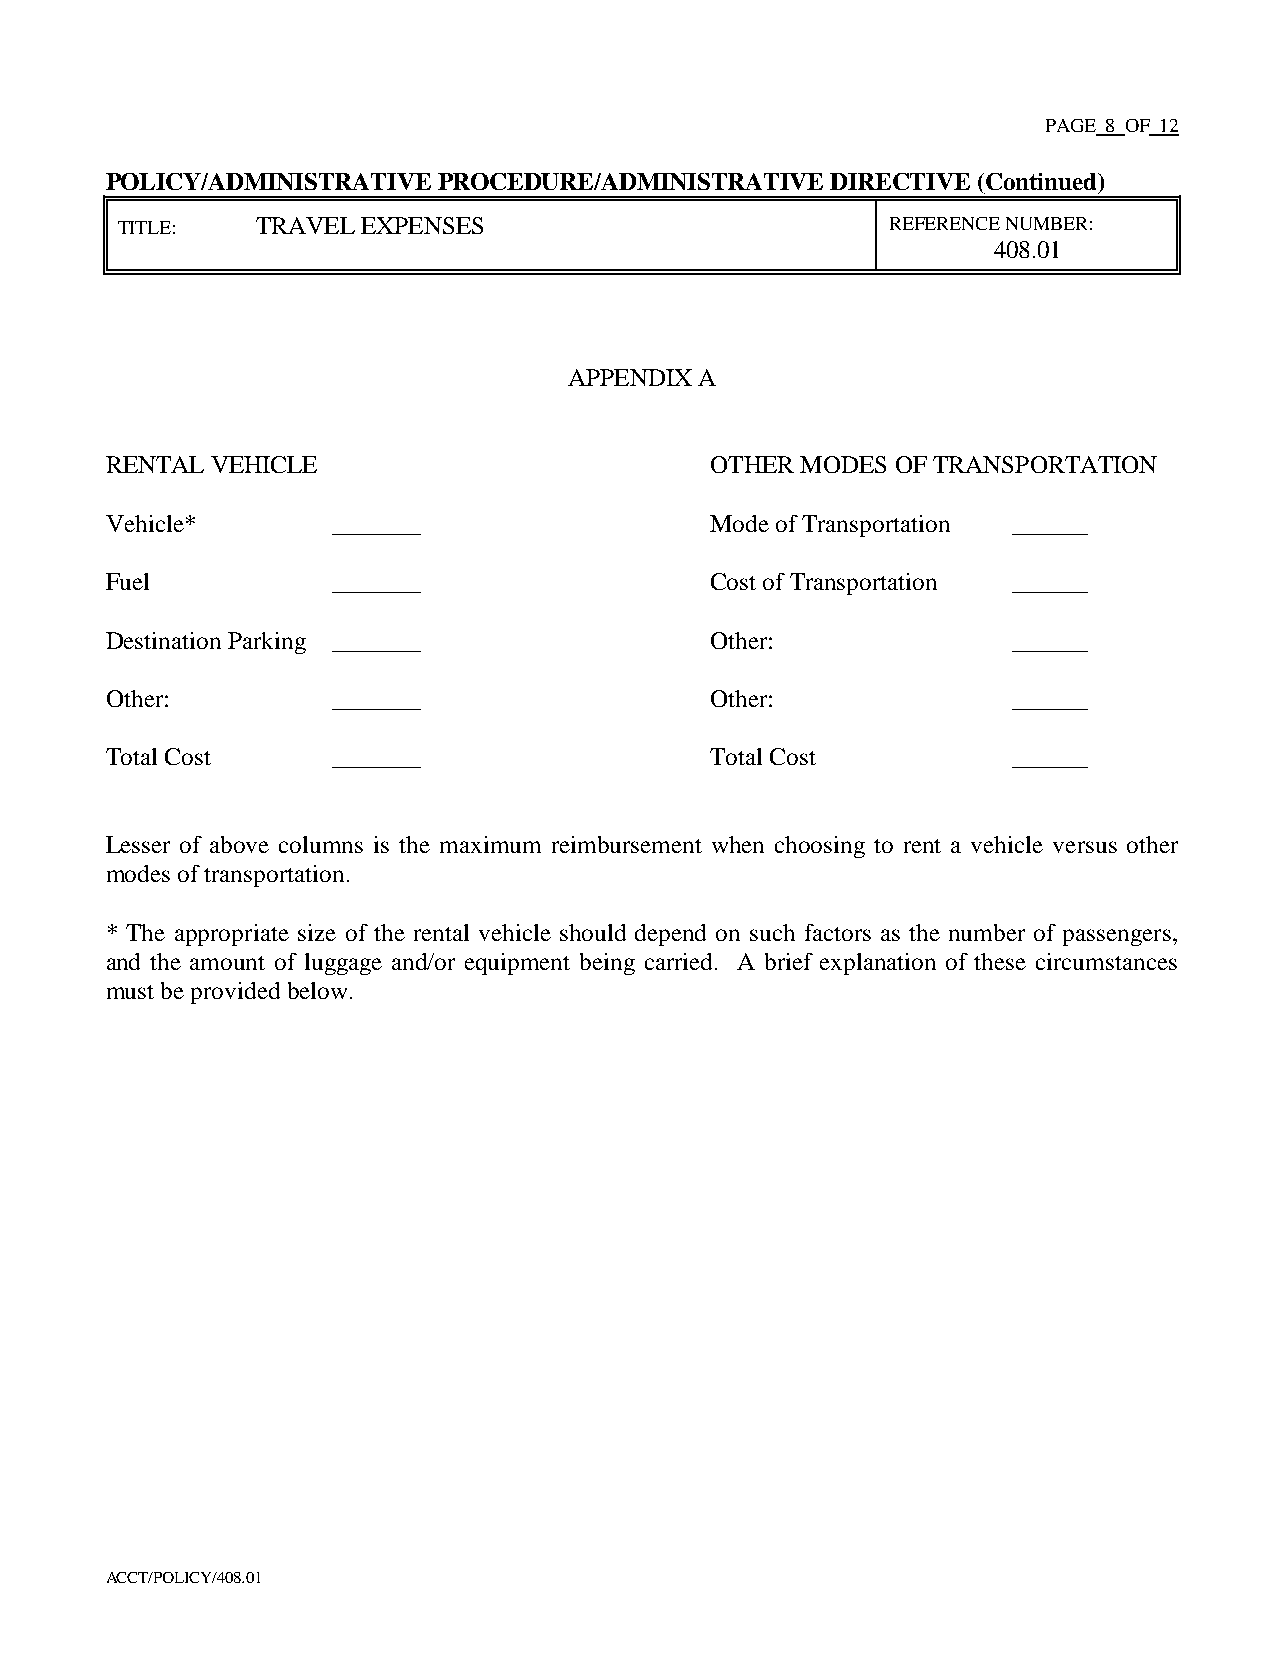 This page has height=1662, width=1284. Describe the element at coordinates (630, 377) in the page. I see `APPENDIX` at that location.
